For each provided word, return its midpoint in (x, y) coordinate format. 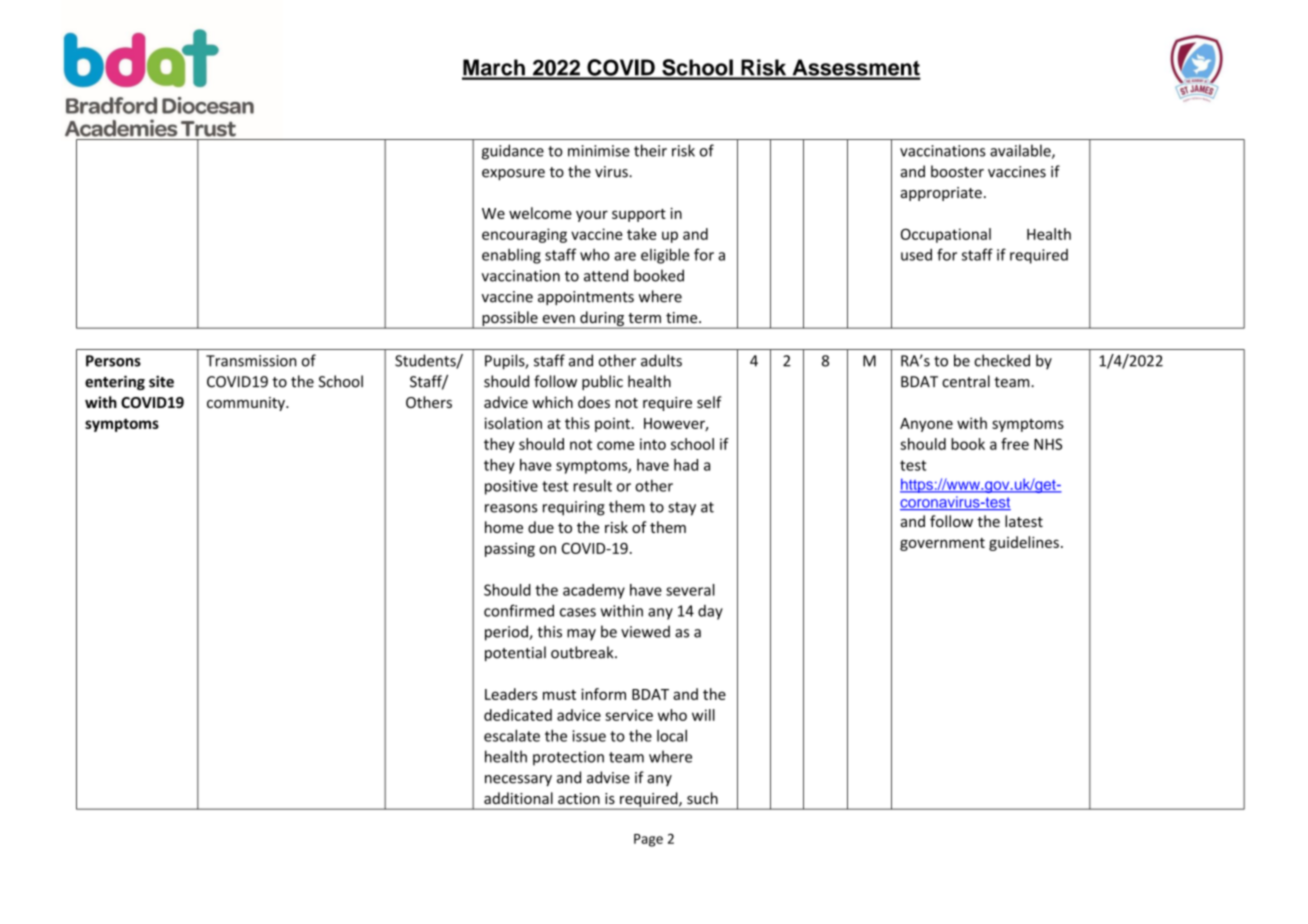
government (942, 544)
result (592, 485)
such (702, 798)
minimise (599, 151)
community (247, 404)
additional (518, 798)
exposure (513, 174)
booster (957, 171)
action (579, 798)
